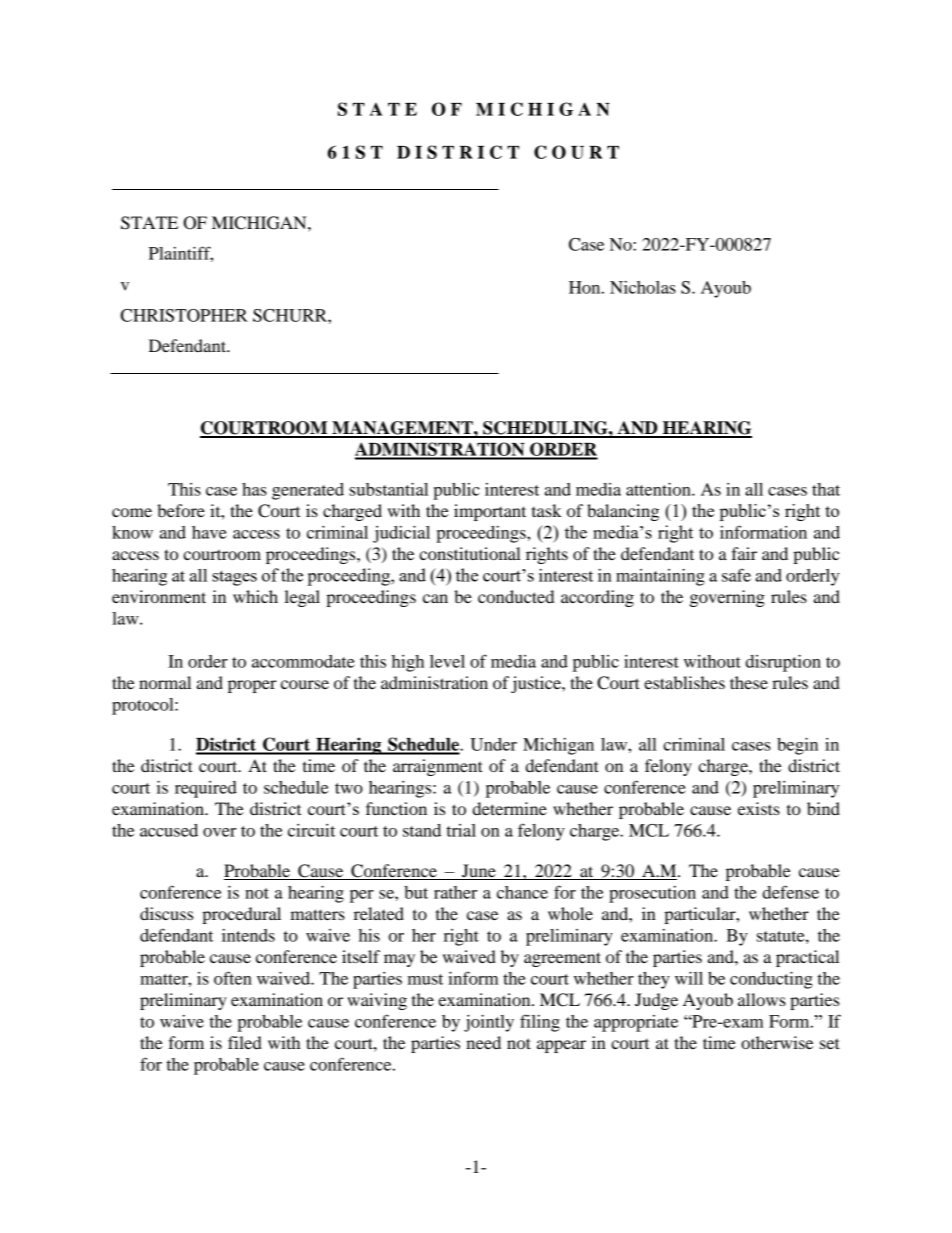 The height and width of the image is (1233, 952). I want to click on jointly, so click(489, 1023).
